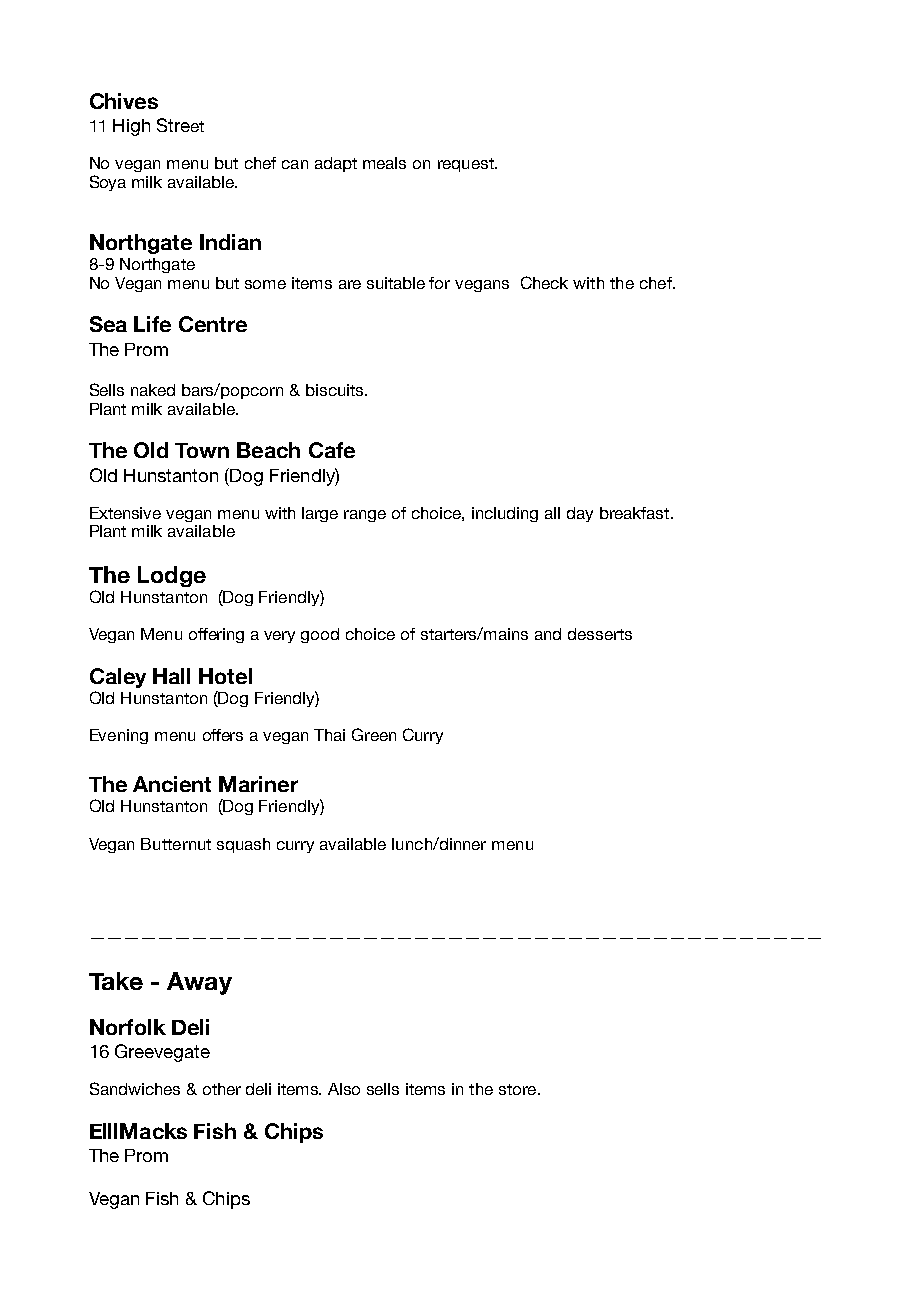 The width and height of the document is (924, 1308). What do you see at coordinates (125, 513) in the document?
I see `Extensive` at bounding box center [125, 513].
